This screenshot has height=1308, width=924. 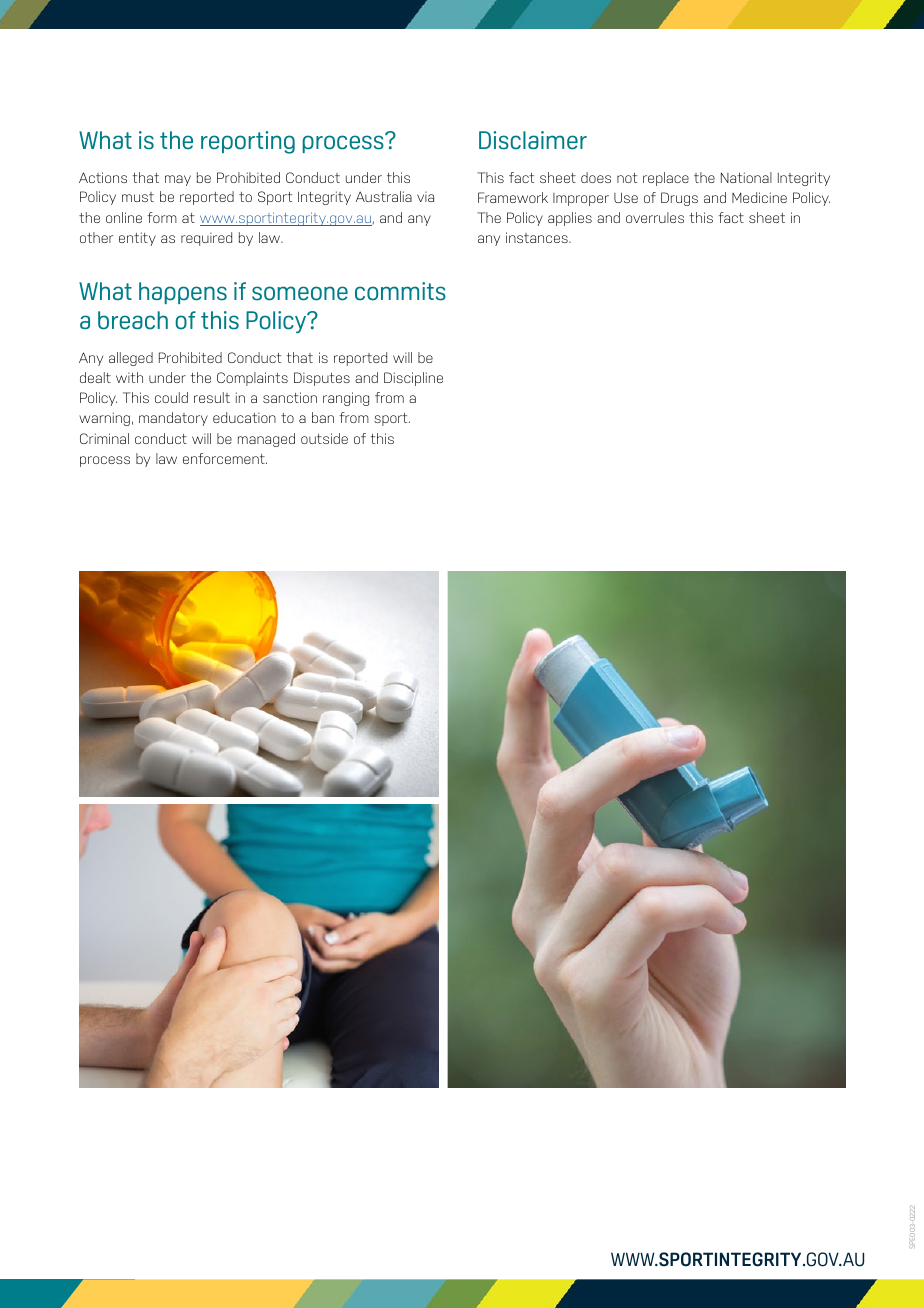 What do you see at coordinates (129, 377) in the screenshot?
I see `with` at bounding box center [129, 377].
